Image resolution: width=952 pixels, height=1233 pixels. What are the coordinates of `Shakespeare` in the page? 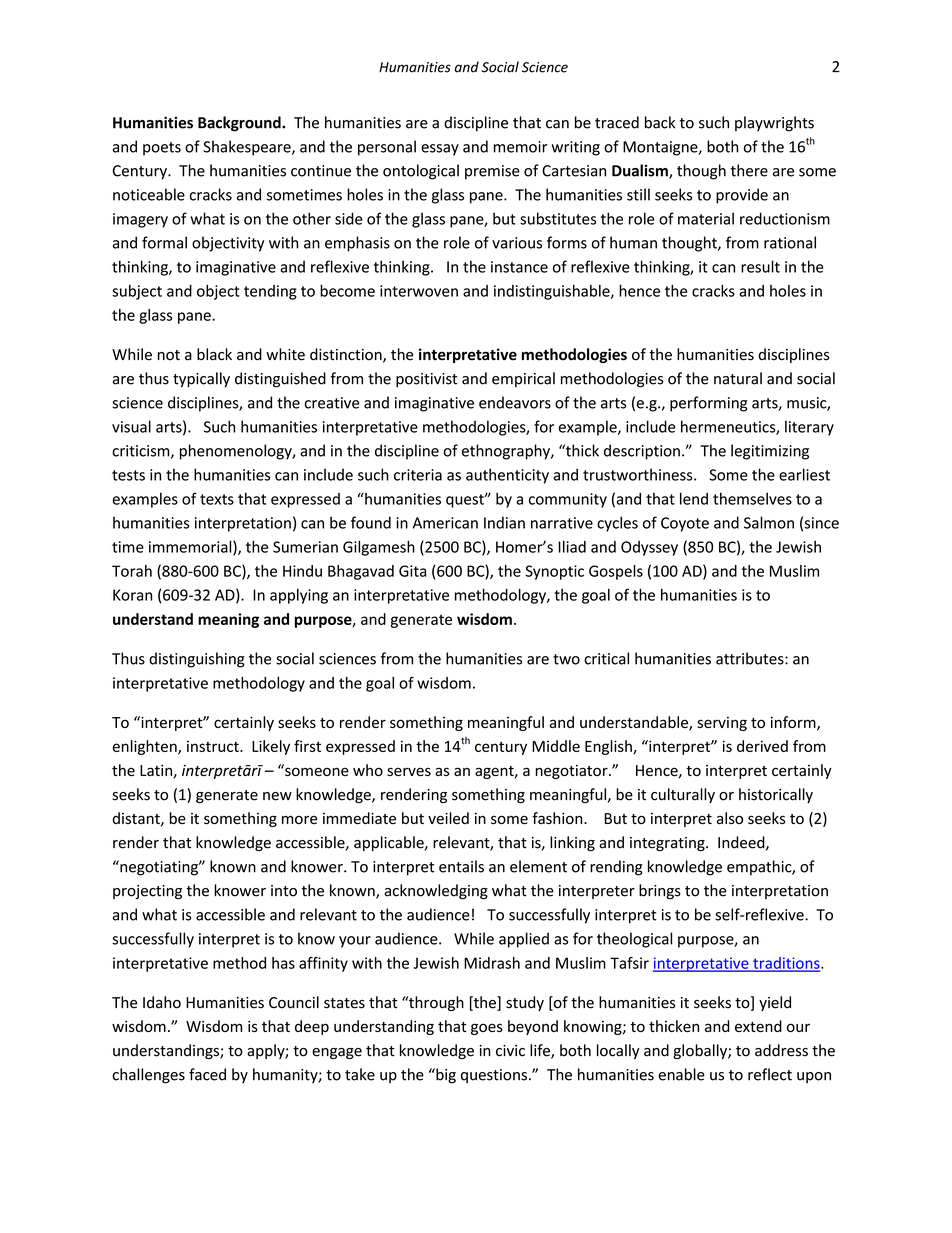 It's located at (248, 148).
